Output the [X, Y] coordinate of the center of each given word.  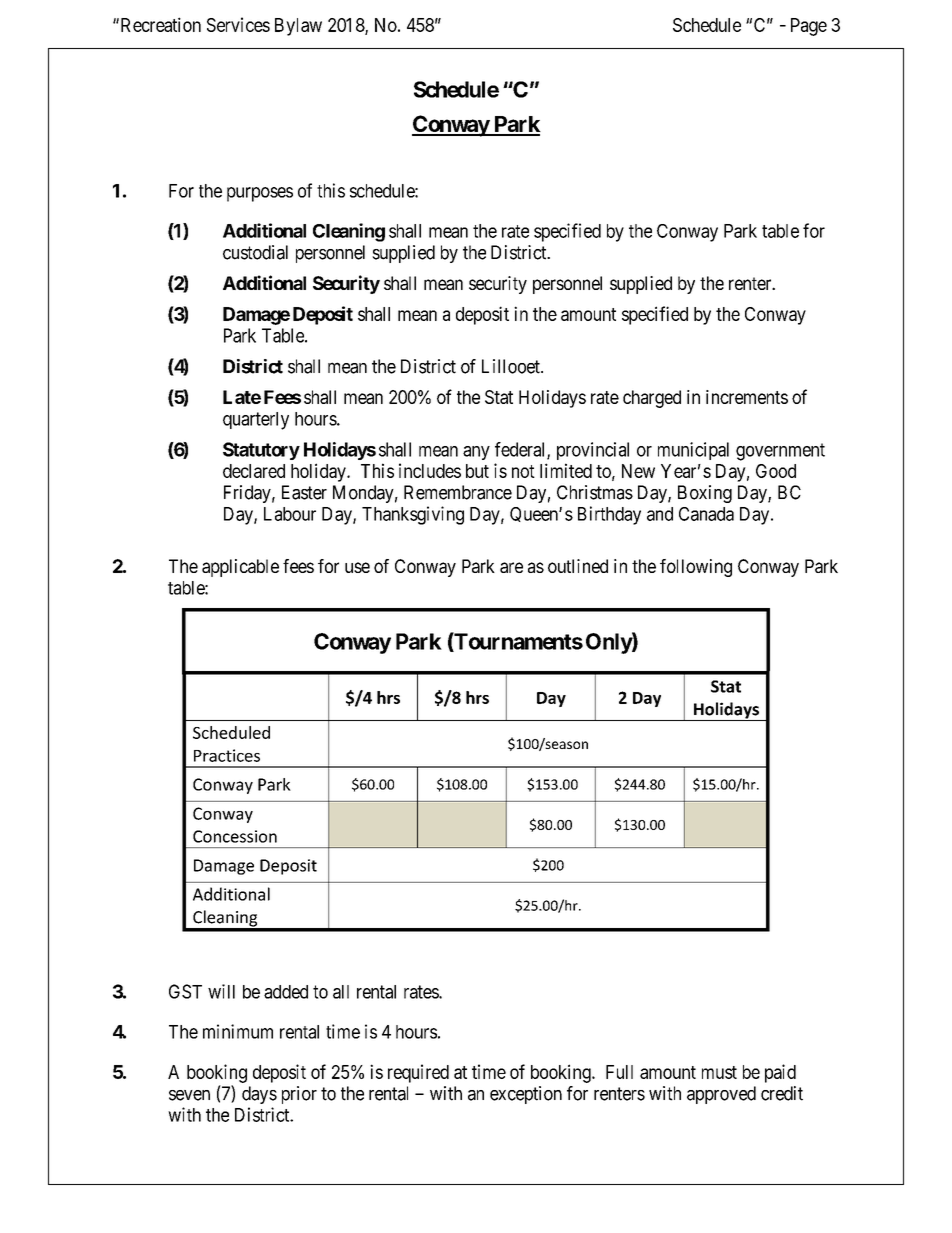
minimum [238, 1031]
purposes [260, 194]
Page [809, 27]
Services [238, 24]
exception [526, 1095]
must [719, 1072]
